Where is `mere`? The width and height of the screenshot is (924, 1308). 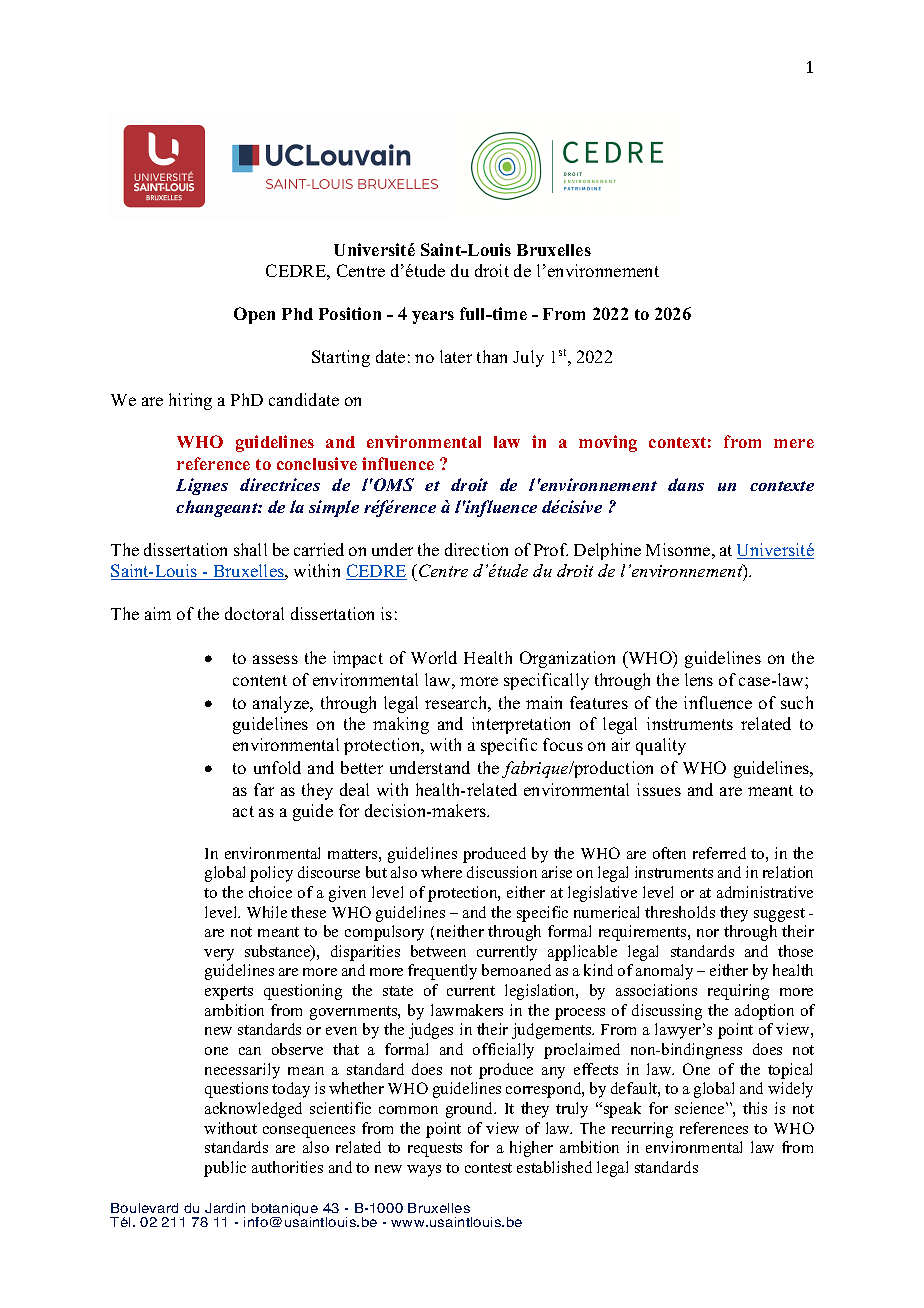 mere is located at coordinates (794, 443).
